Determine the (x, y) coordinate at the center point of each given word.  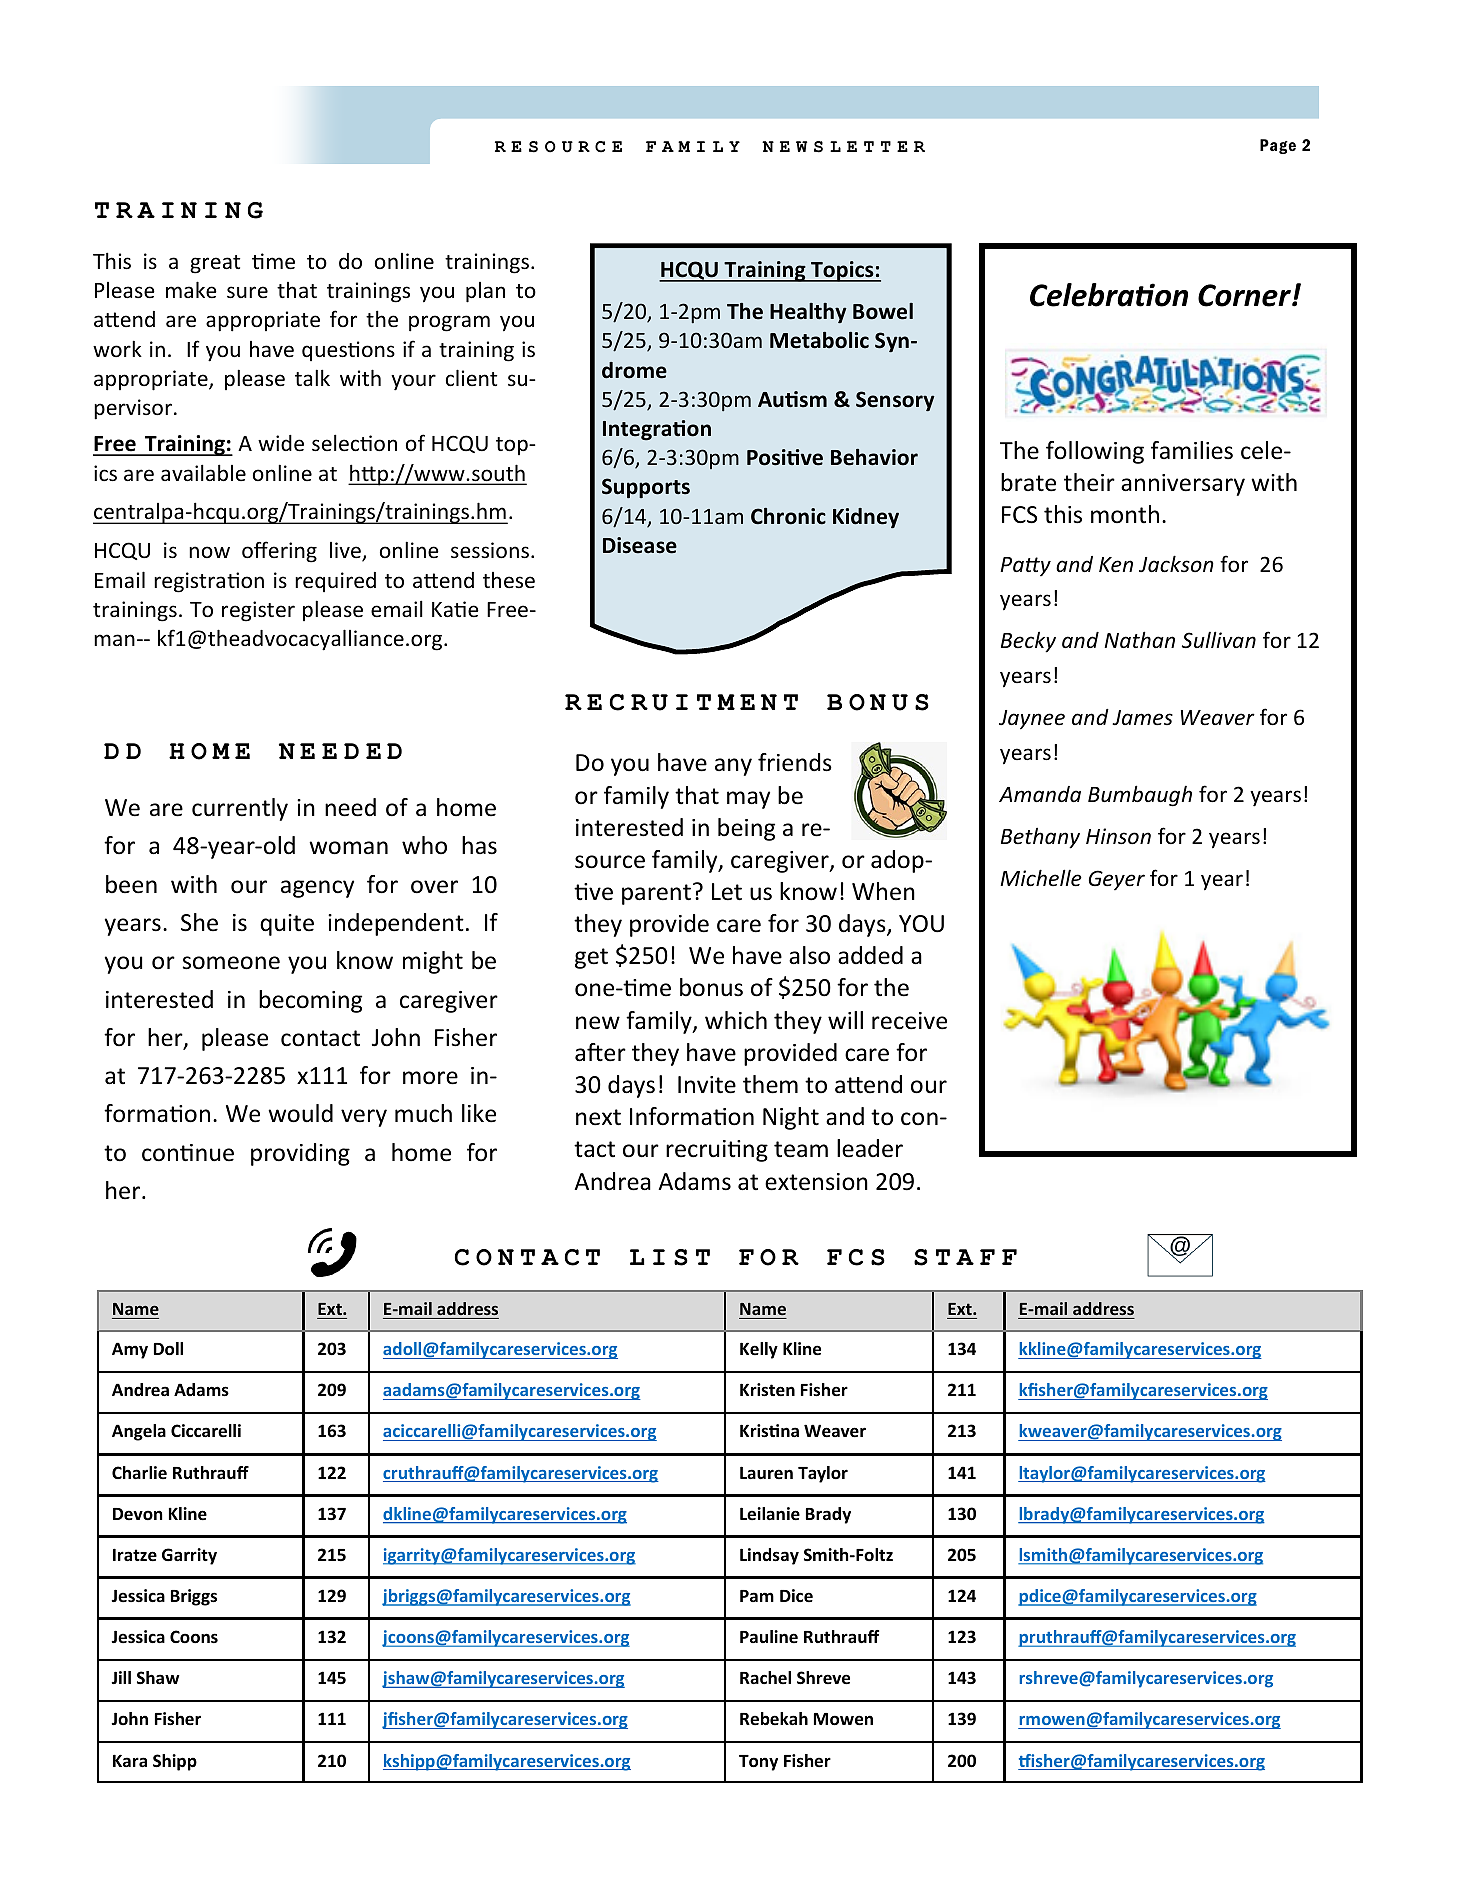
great (215, 264)
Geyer (1117, 880)
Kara (130, 1760)
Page (1278, 146)
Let (727, 892)
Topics (842, 271)
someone (231, 963)
